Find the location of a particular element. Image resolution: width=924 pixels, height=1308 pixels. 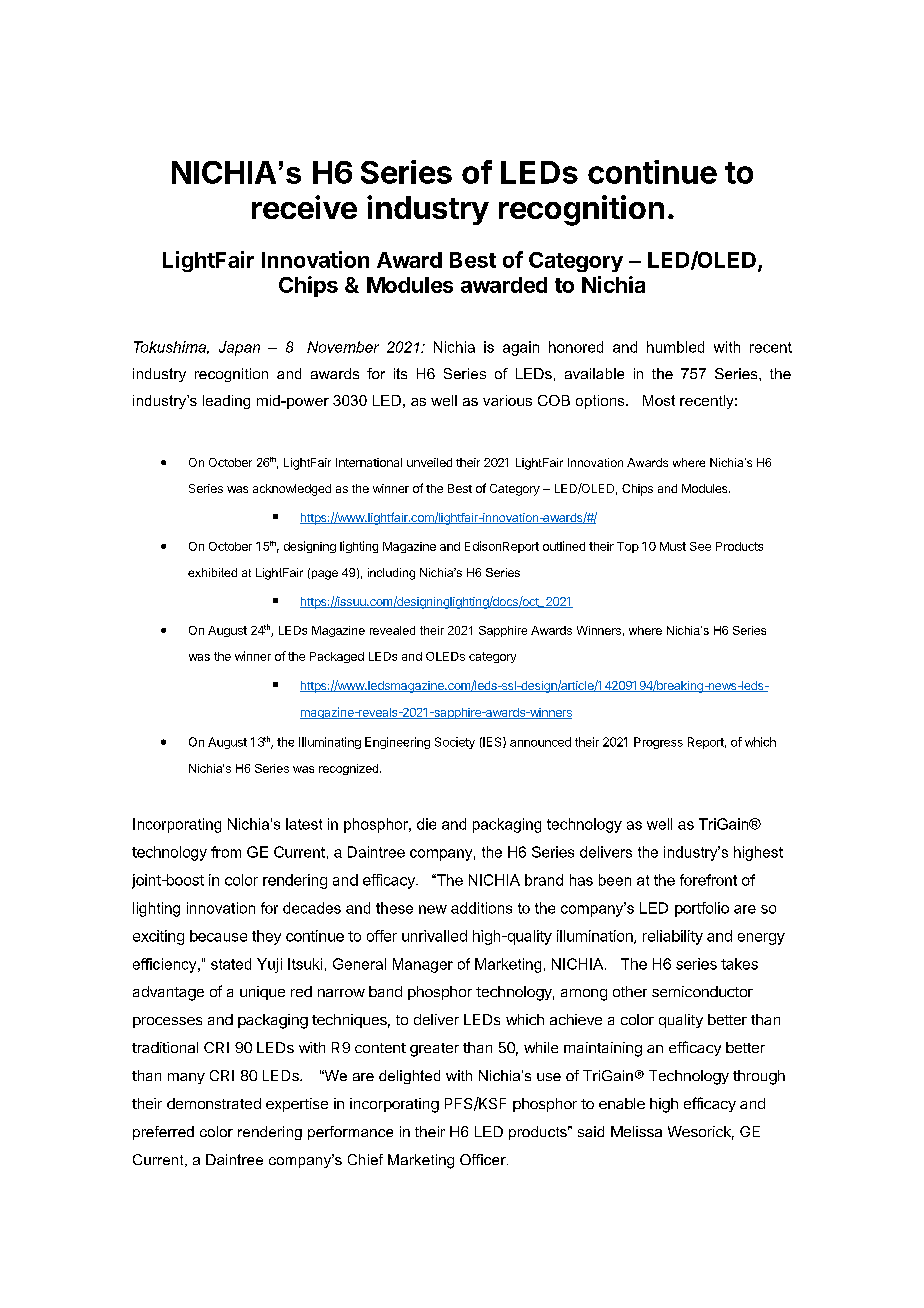

receive is located at coordinates (304, 207).
